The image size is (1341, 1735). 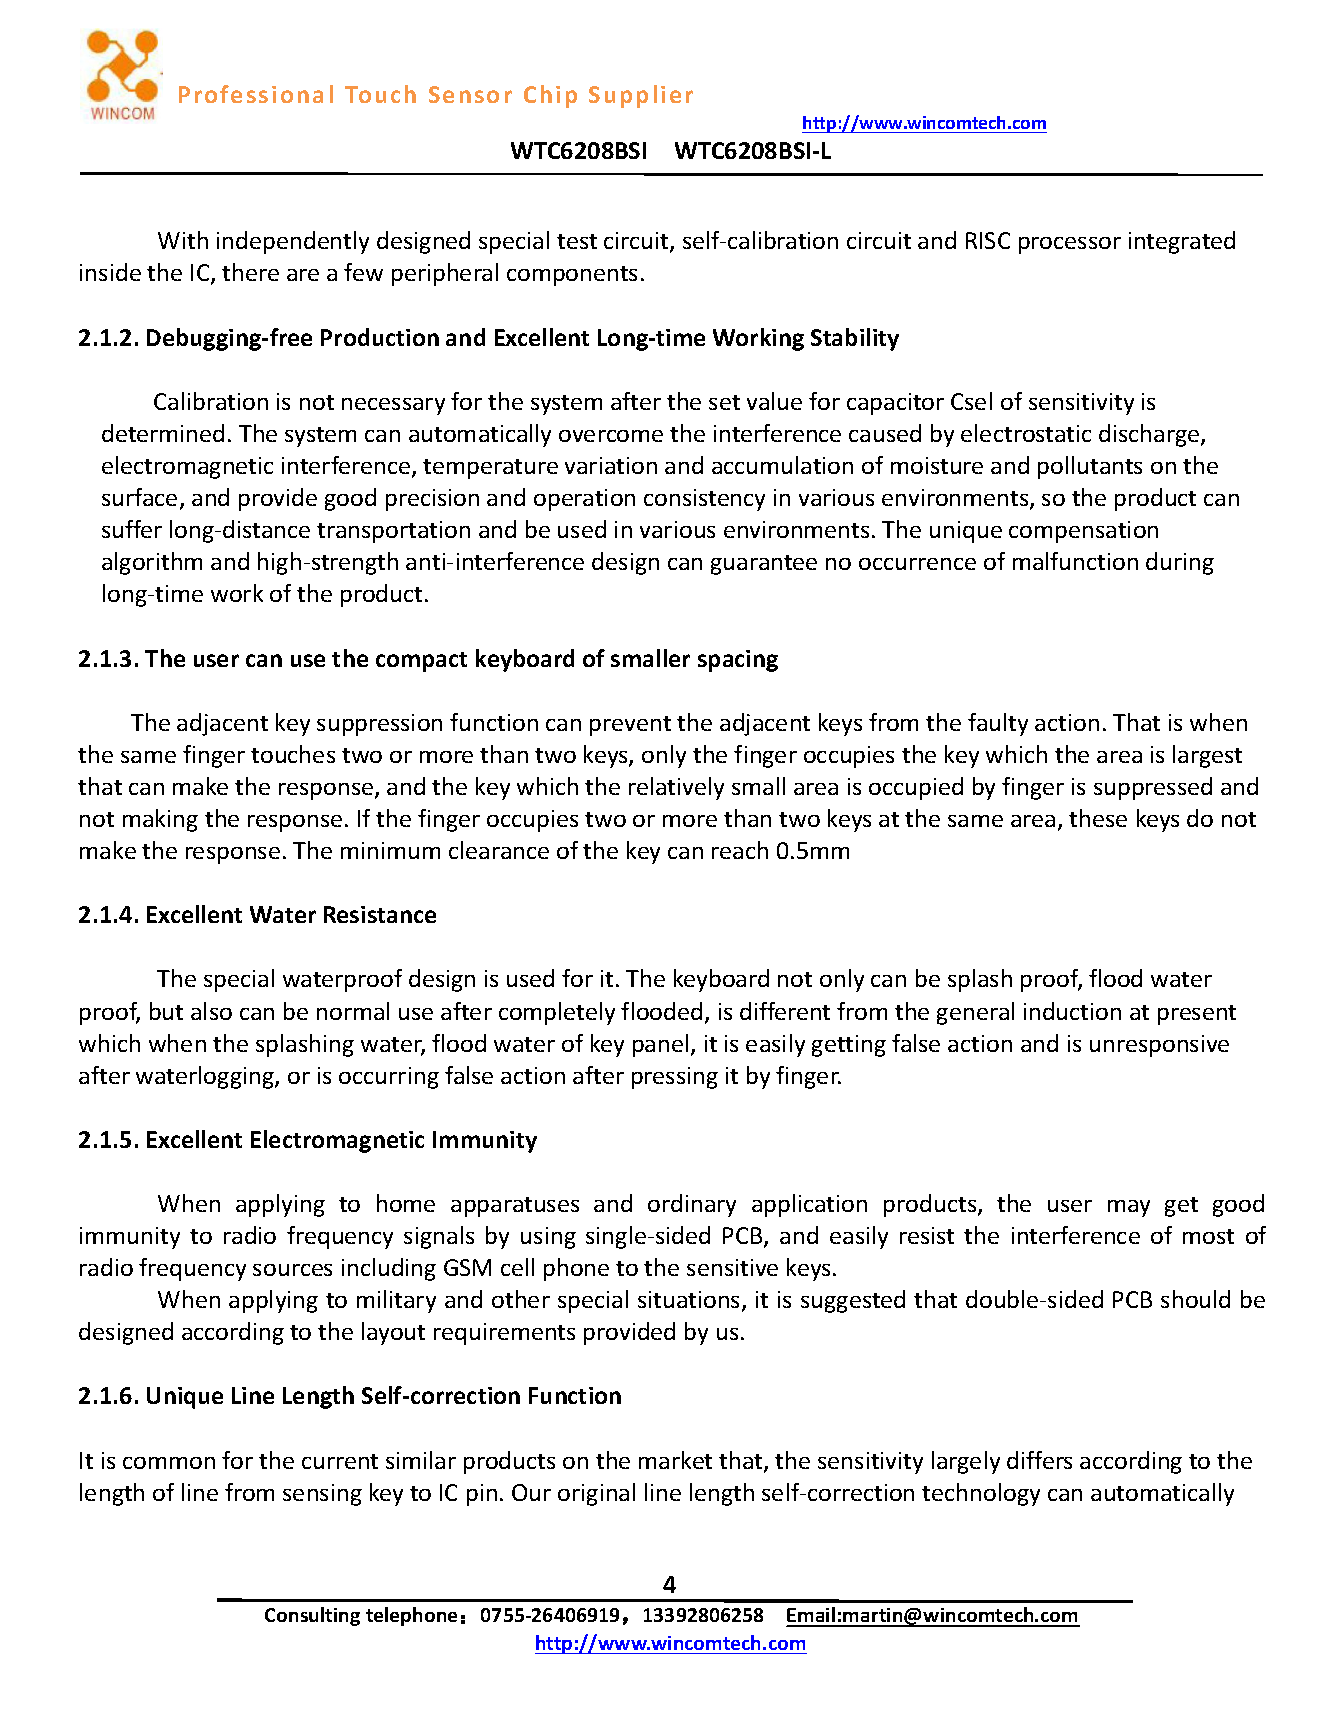 I want to click on Consulting, so click(x=312, y=1616).
